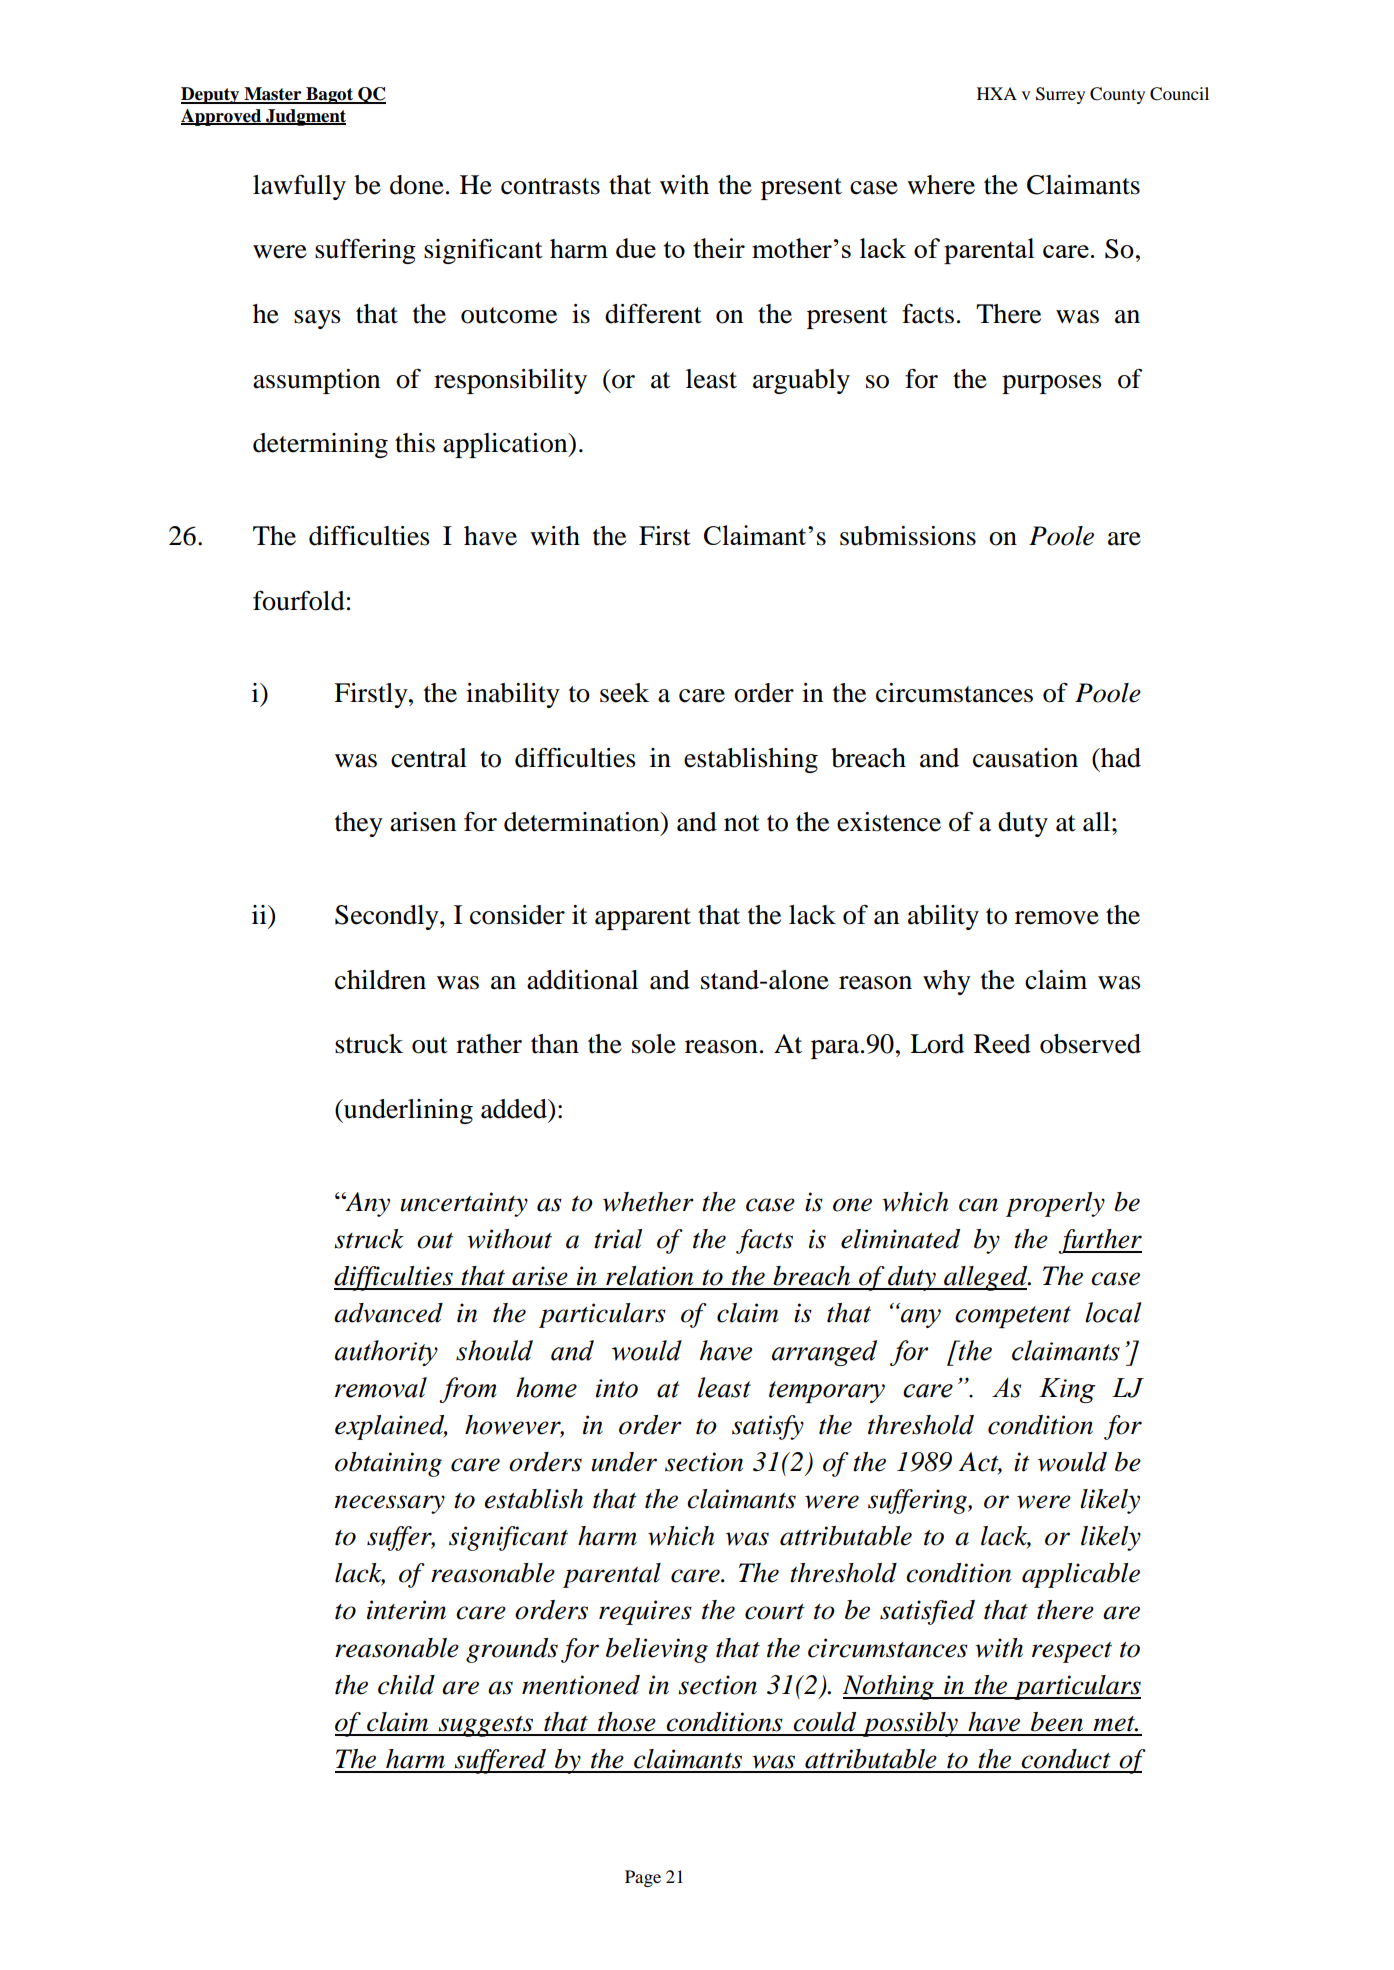  Describe the element at coordinates (654, 1044) in the screenshot. I see `sole` at that location.
